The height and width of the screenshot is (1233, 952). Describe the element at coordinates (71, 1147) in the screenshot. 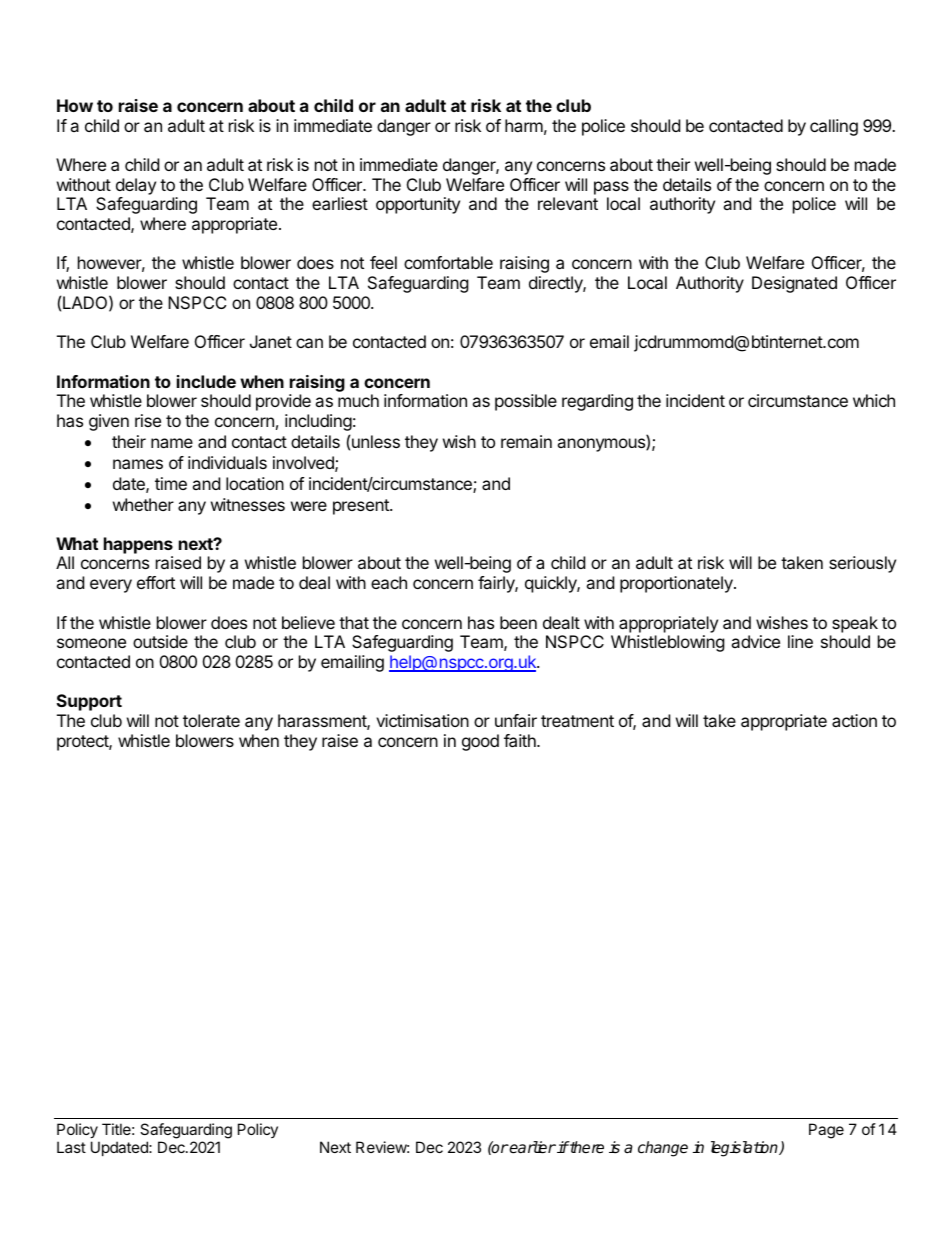

I see `Last` at that location.
